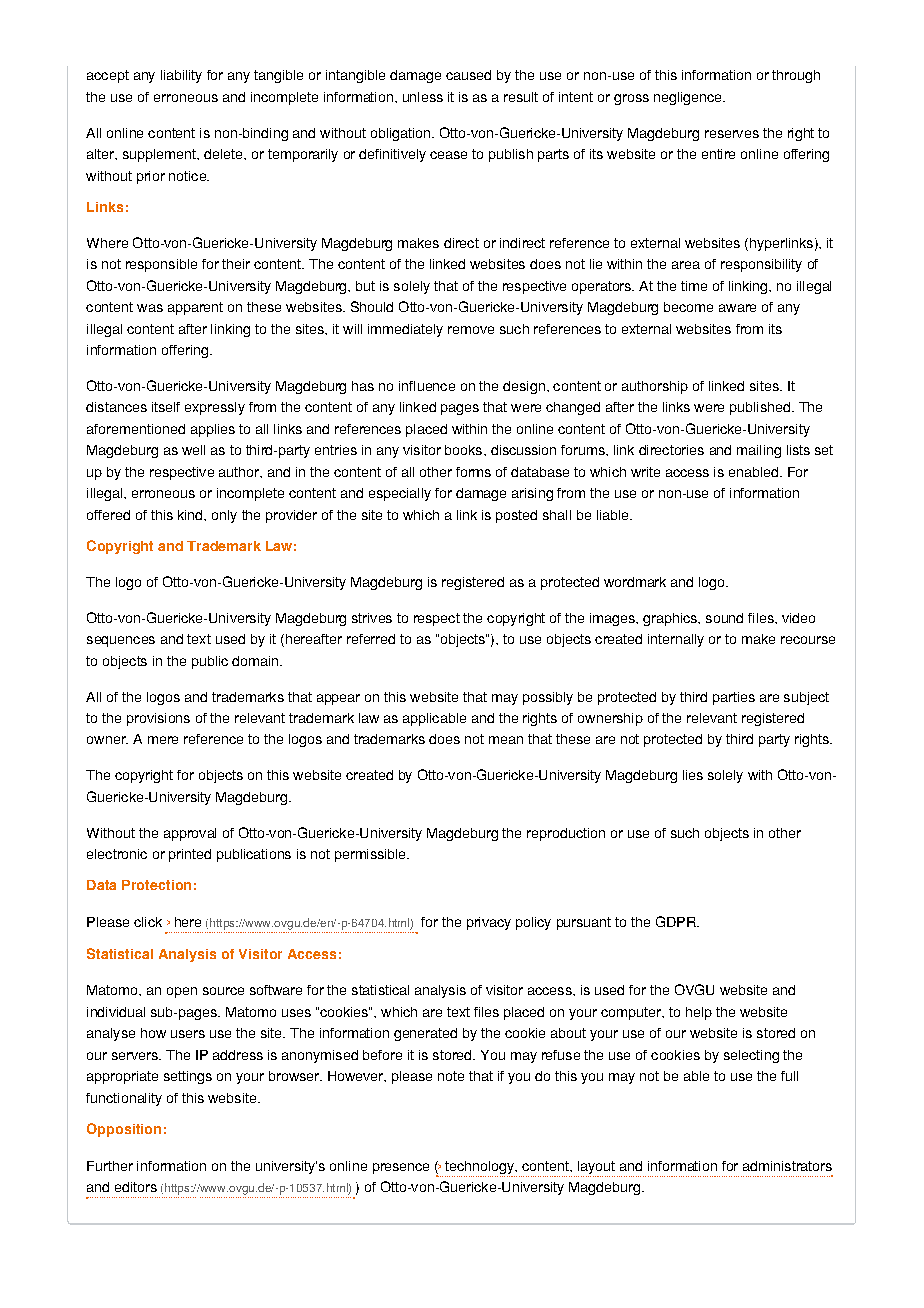 Image resolution: width=924 pixels, height=1308 pixels. I want to click on mailing, so click(759, 451).
